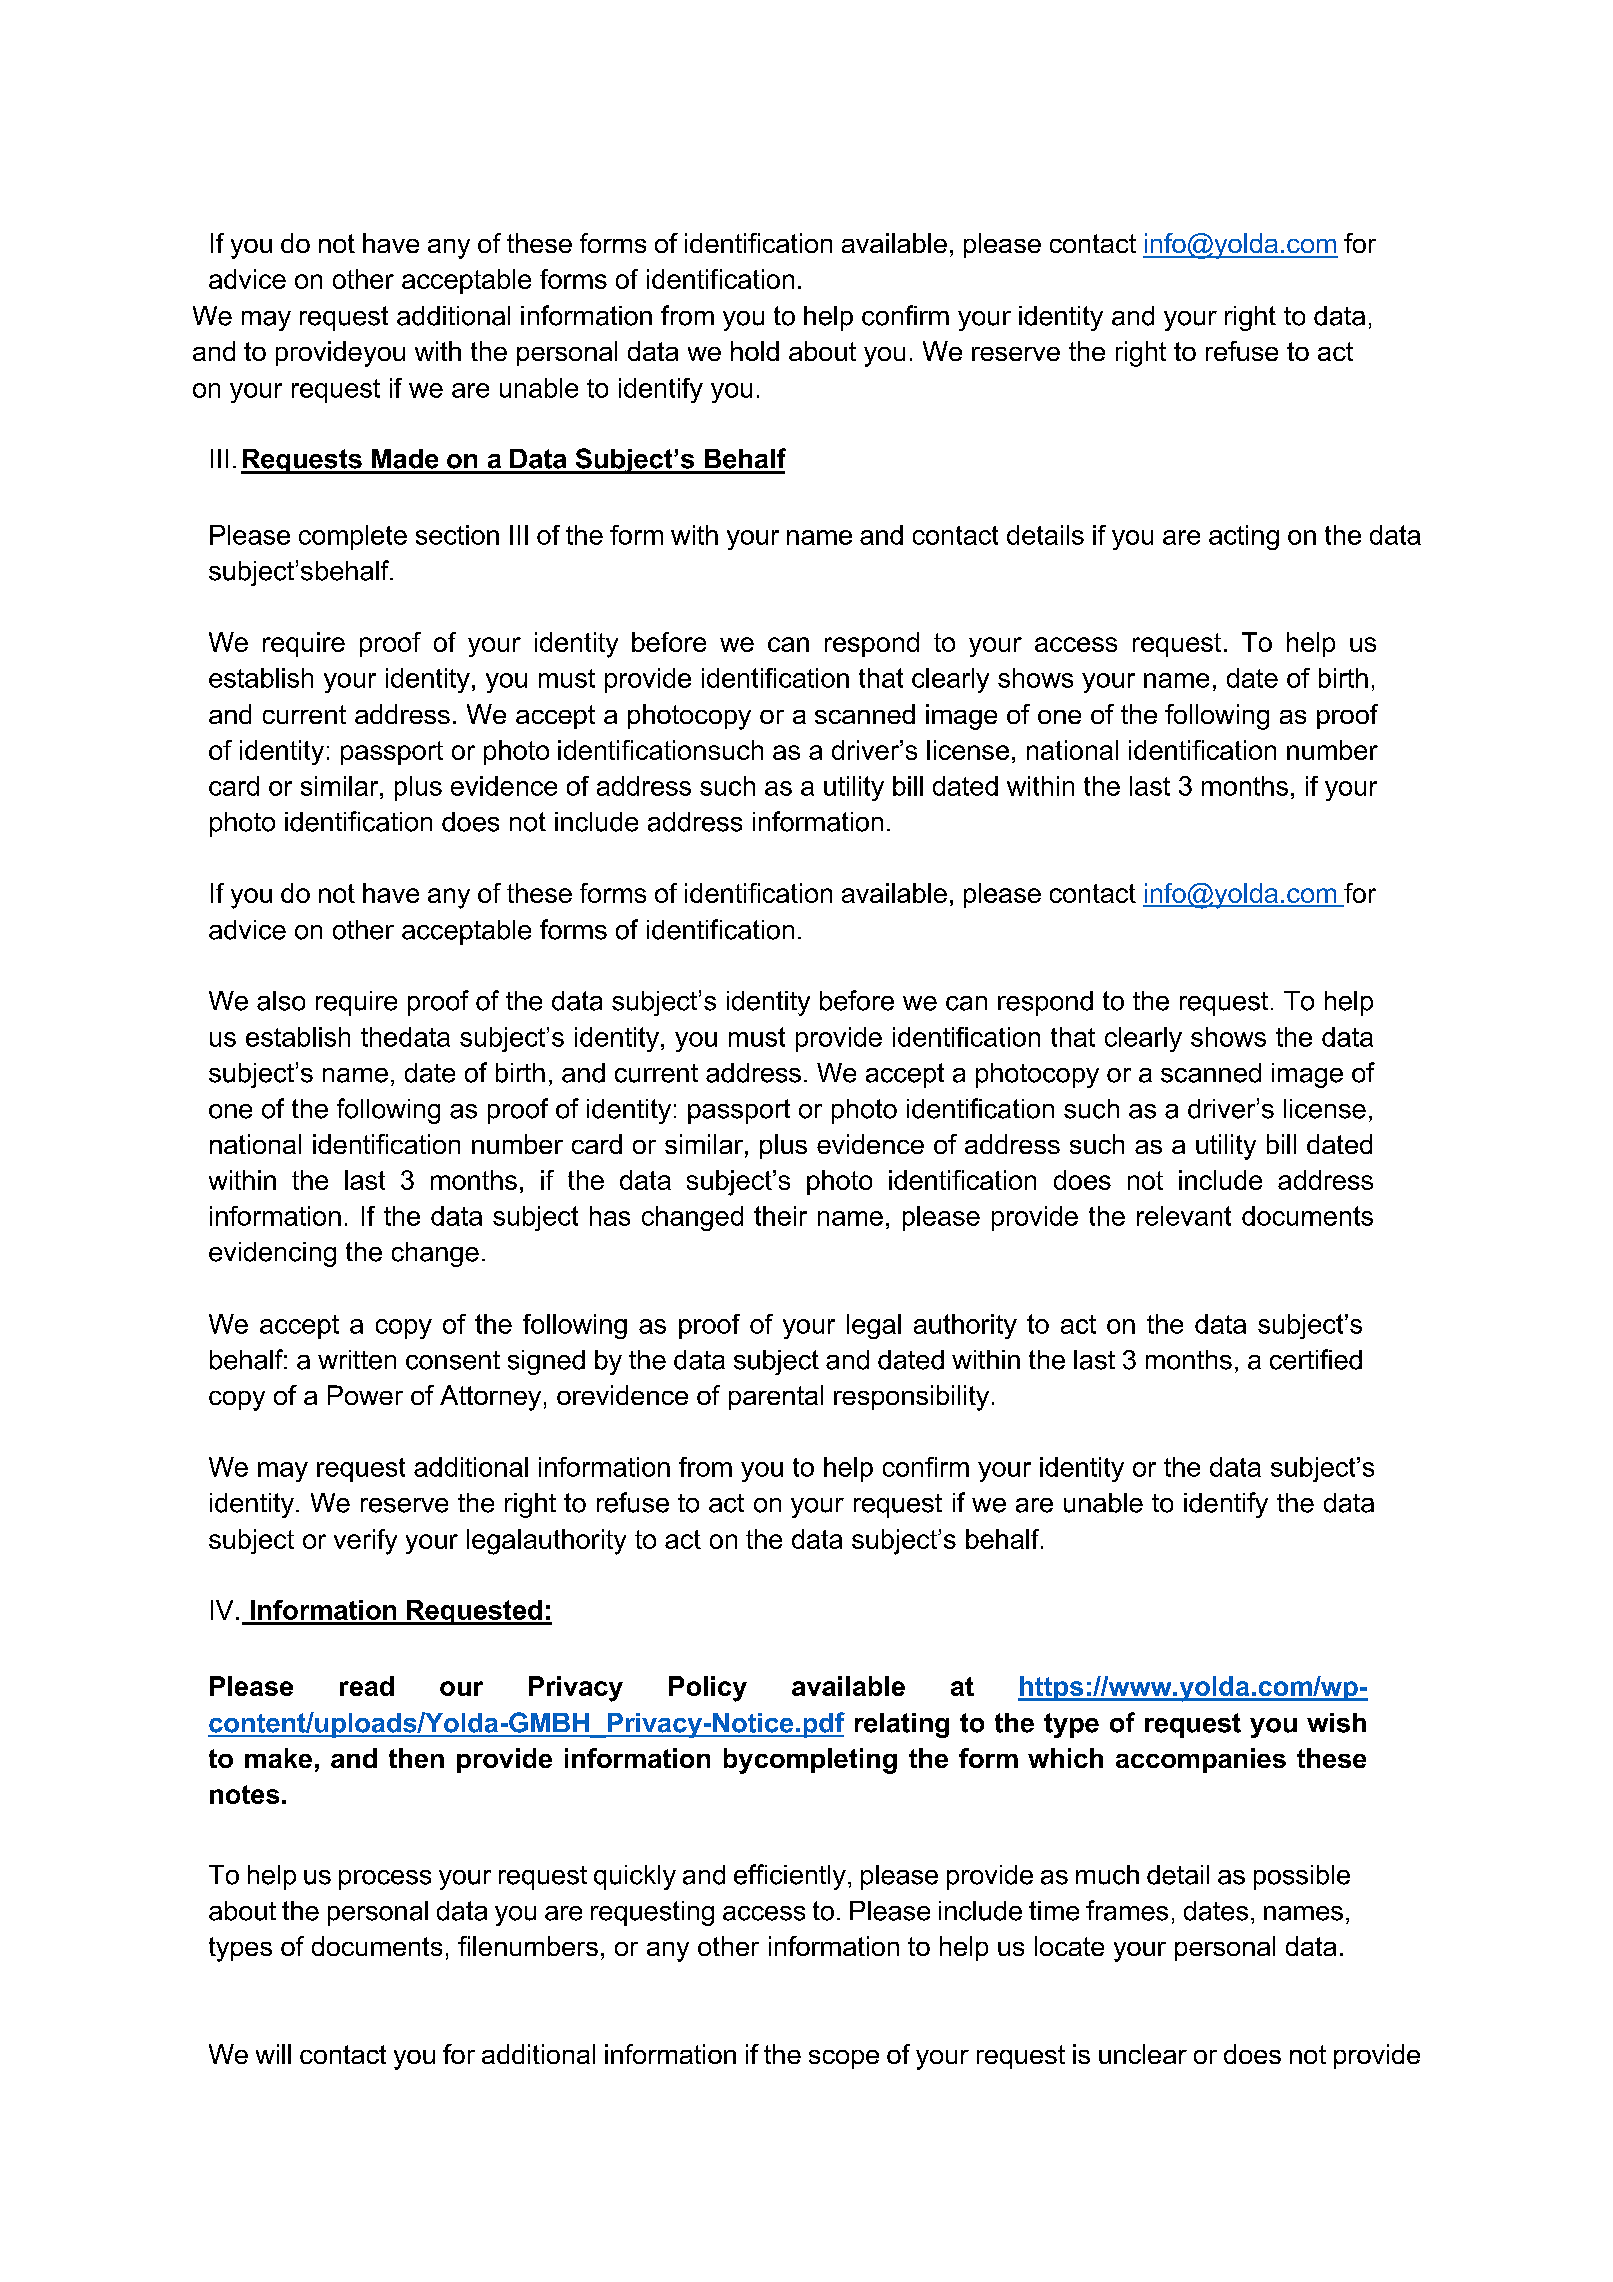 This document has height=2282, width=1613. Describe the element at coordinates (1244, 537) in the document. I see `acting` at that location.
